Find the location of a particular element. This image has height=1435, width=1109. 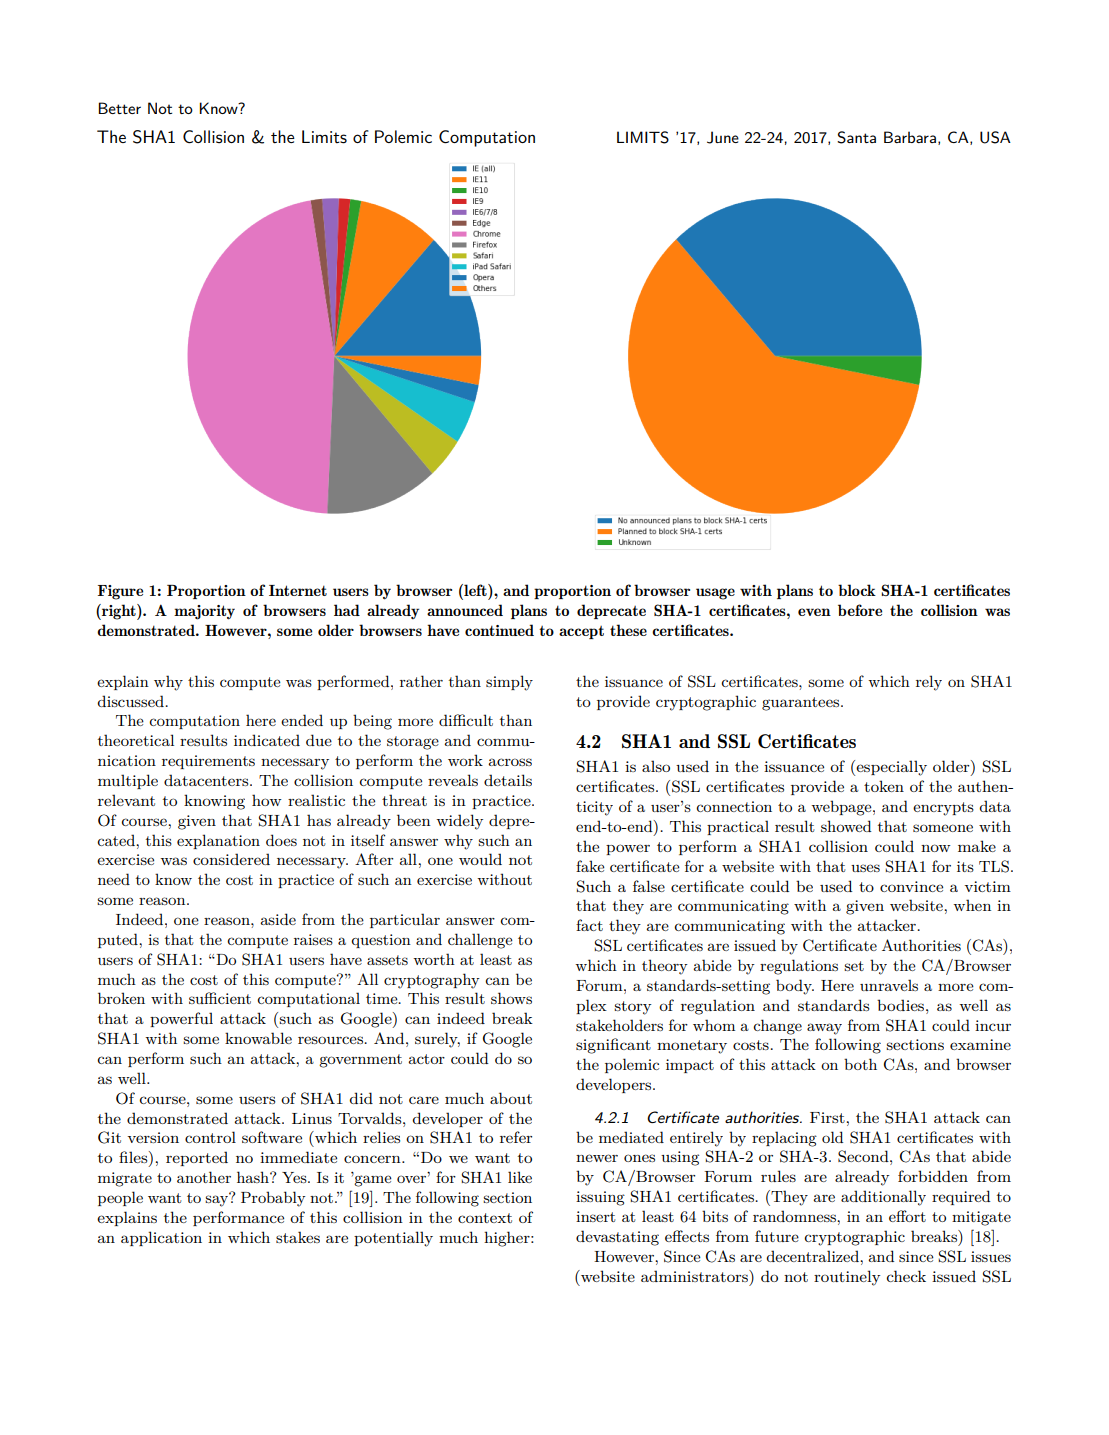

guarantees is located at coordinates (802, 704).
